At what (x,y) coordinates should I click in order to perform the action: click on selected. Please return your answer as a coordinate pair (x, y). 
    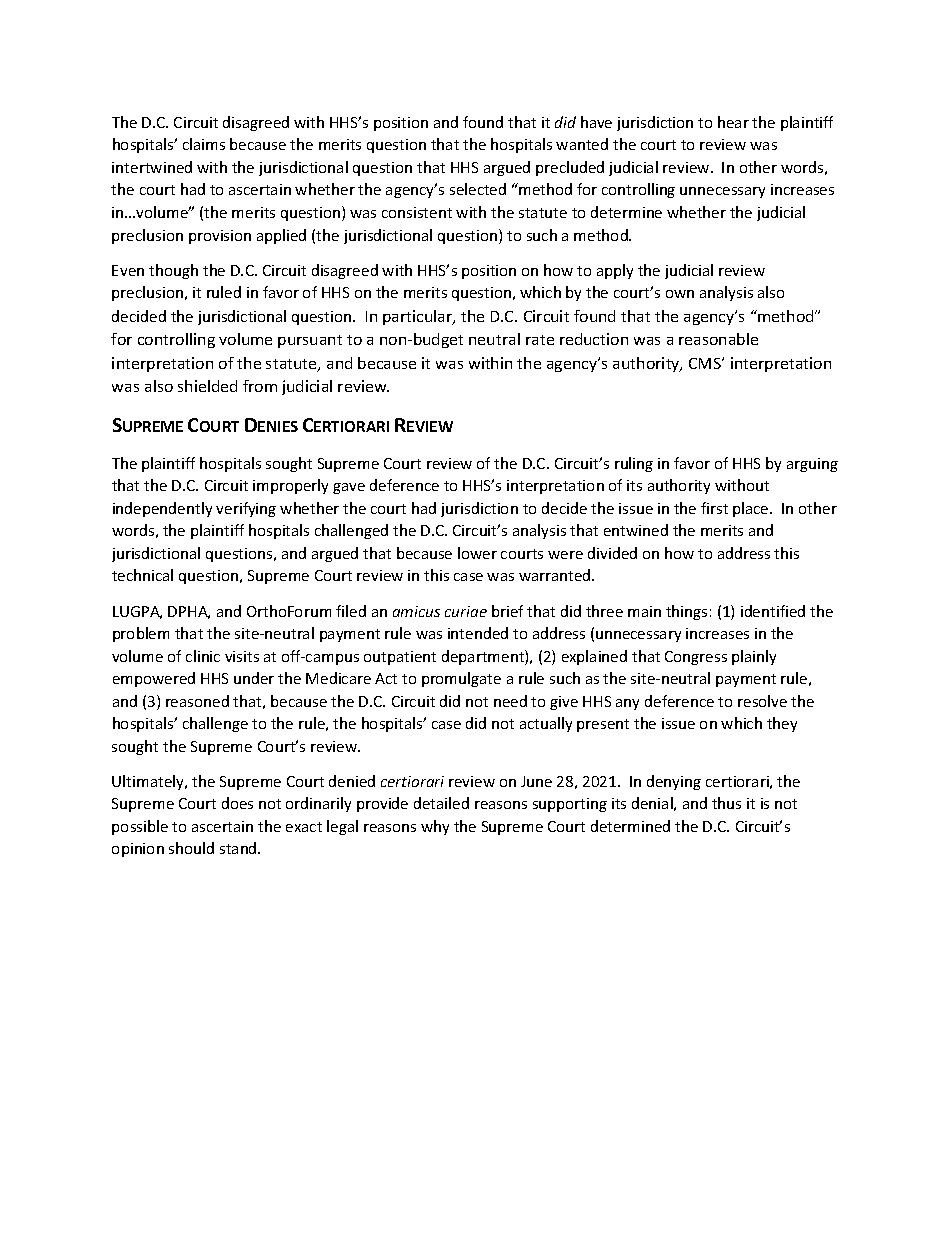
    Looking at the image, I should click on (478, 189).
